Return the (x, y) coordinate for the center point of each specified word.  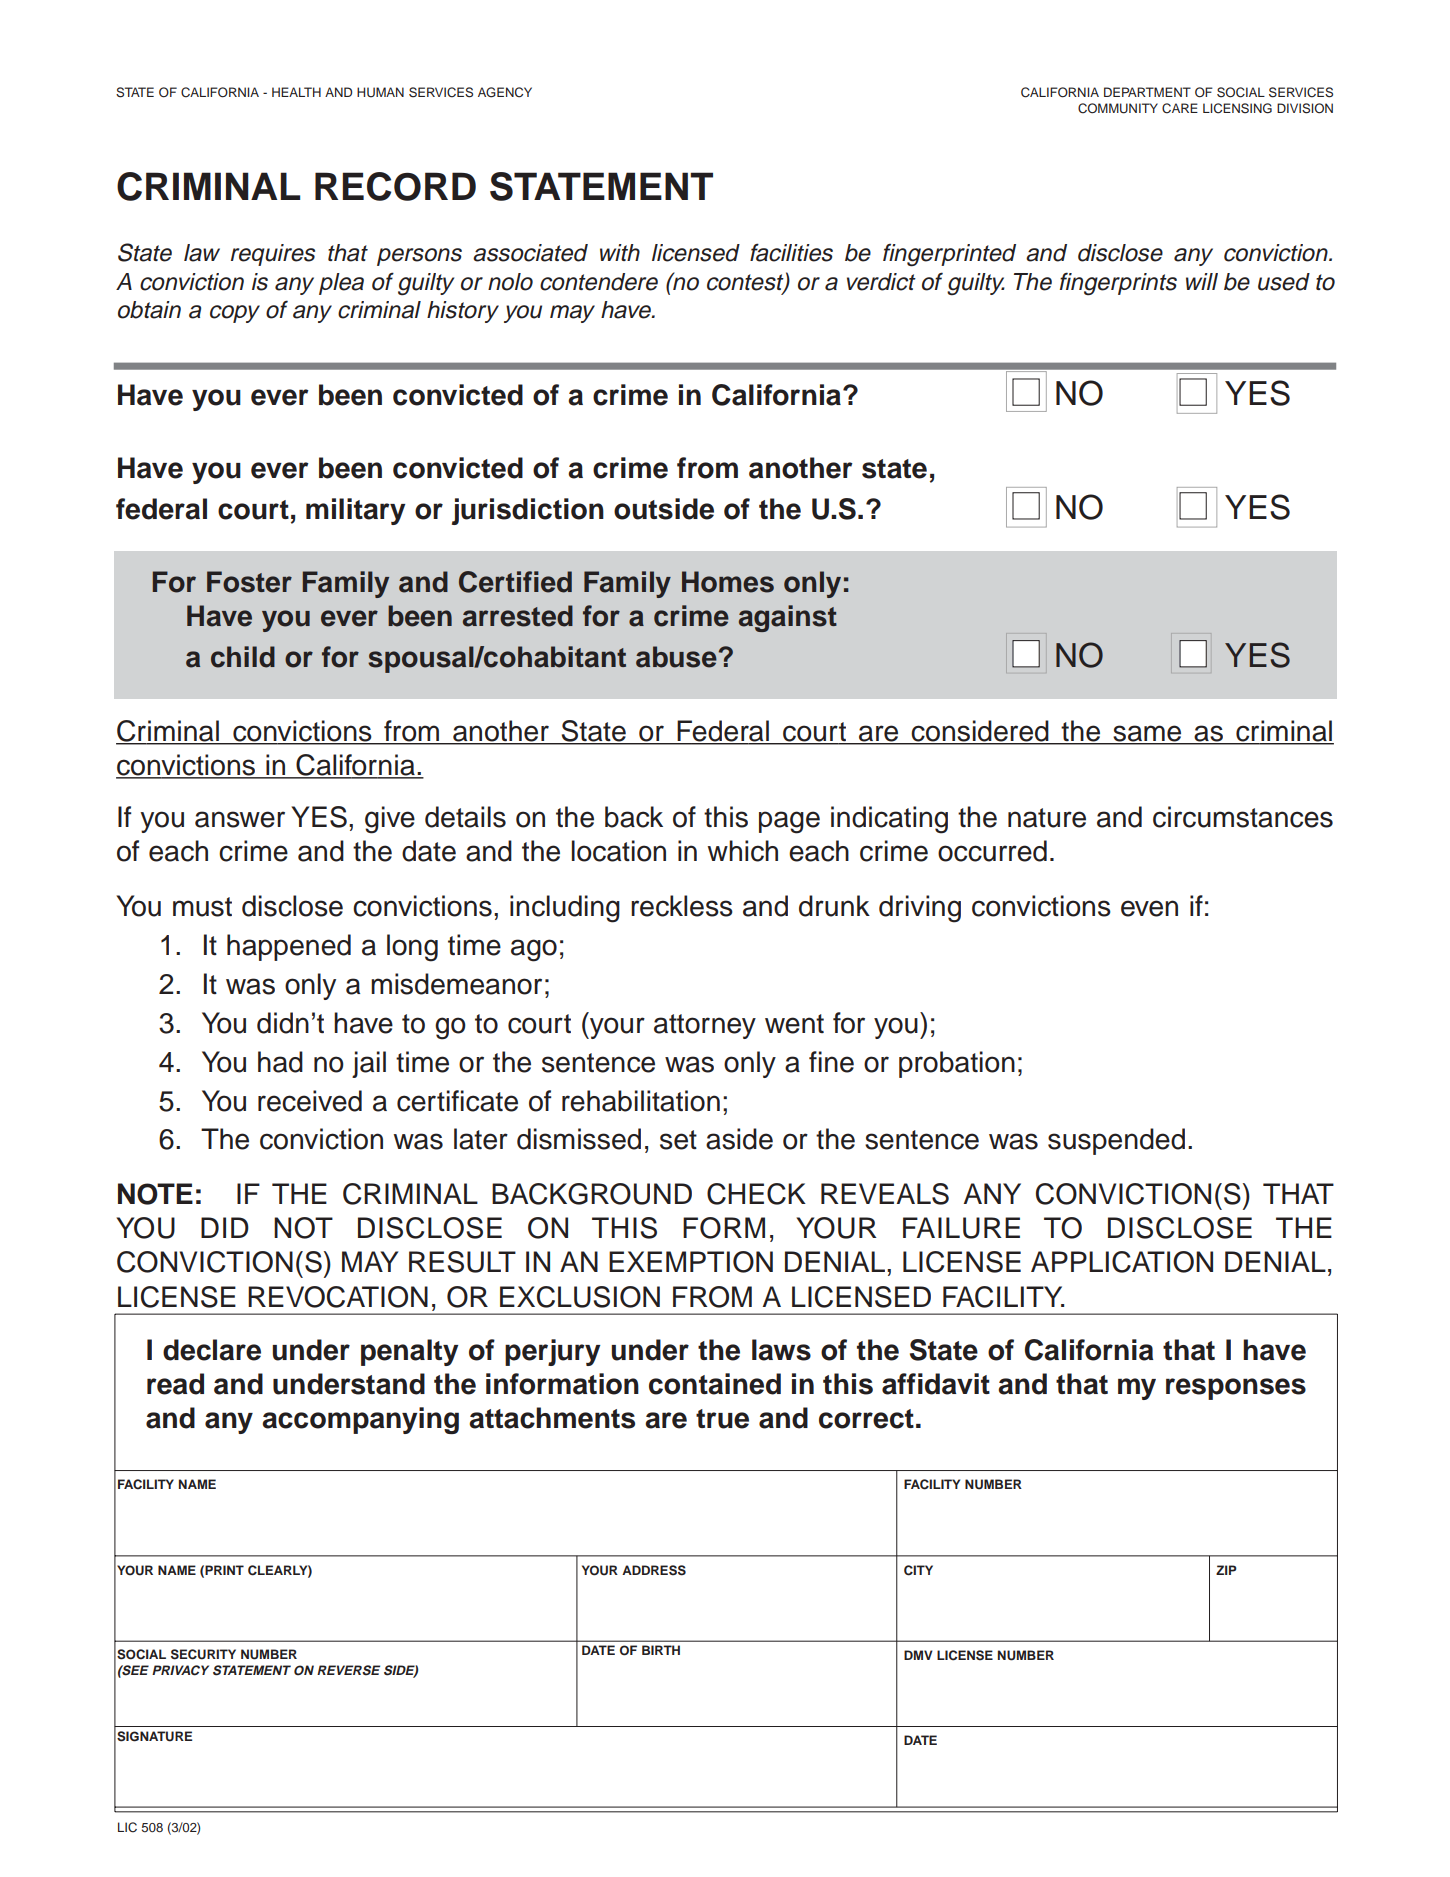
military (355, 511)
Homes (728, 582)
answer (240, 819)
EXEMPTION (691, 1262)
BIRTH (661, 1650)
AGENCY (505, 92)
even (1149, 908)
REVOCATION (338, 1297)
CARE (1180, 108)
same (1147, 734)
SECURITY (203, 1654)
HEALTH (296, 92)
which (743, 851)
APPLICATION (1122, 1262)
